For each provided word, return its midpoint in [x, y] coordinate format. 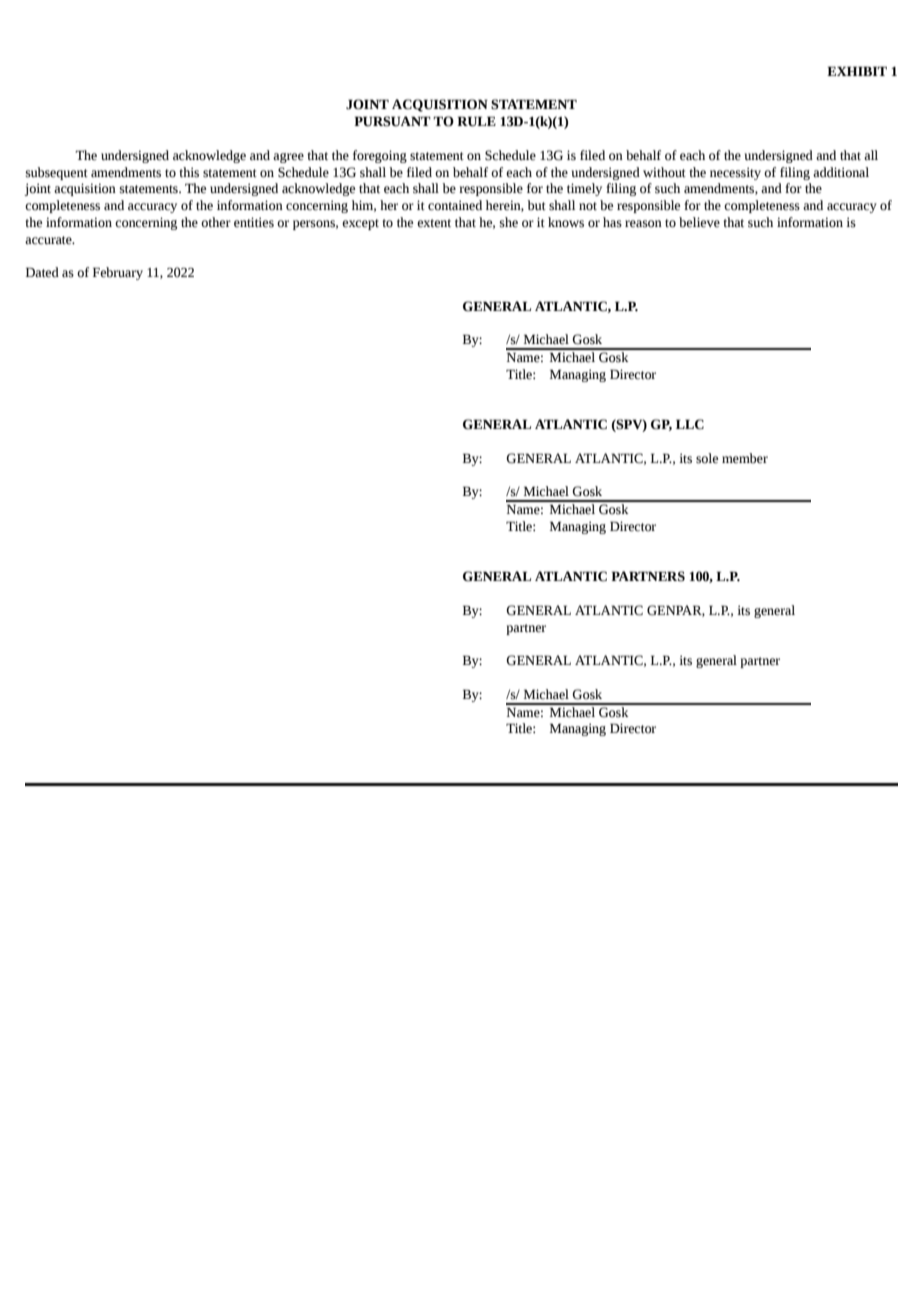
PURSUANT [392, 121]
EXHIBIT [857, 71]
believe [699, 222]
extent [434, 223]
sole [707, 458]
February [118, 273]
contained [455, 205]
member [745, 458]
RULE [476, 121]
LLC [690, 424]
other [216, 222]
